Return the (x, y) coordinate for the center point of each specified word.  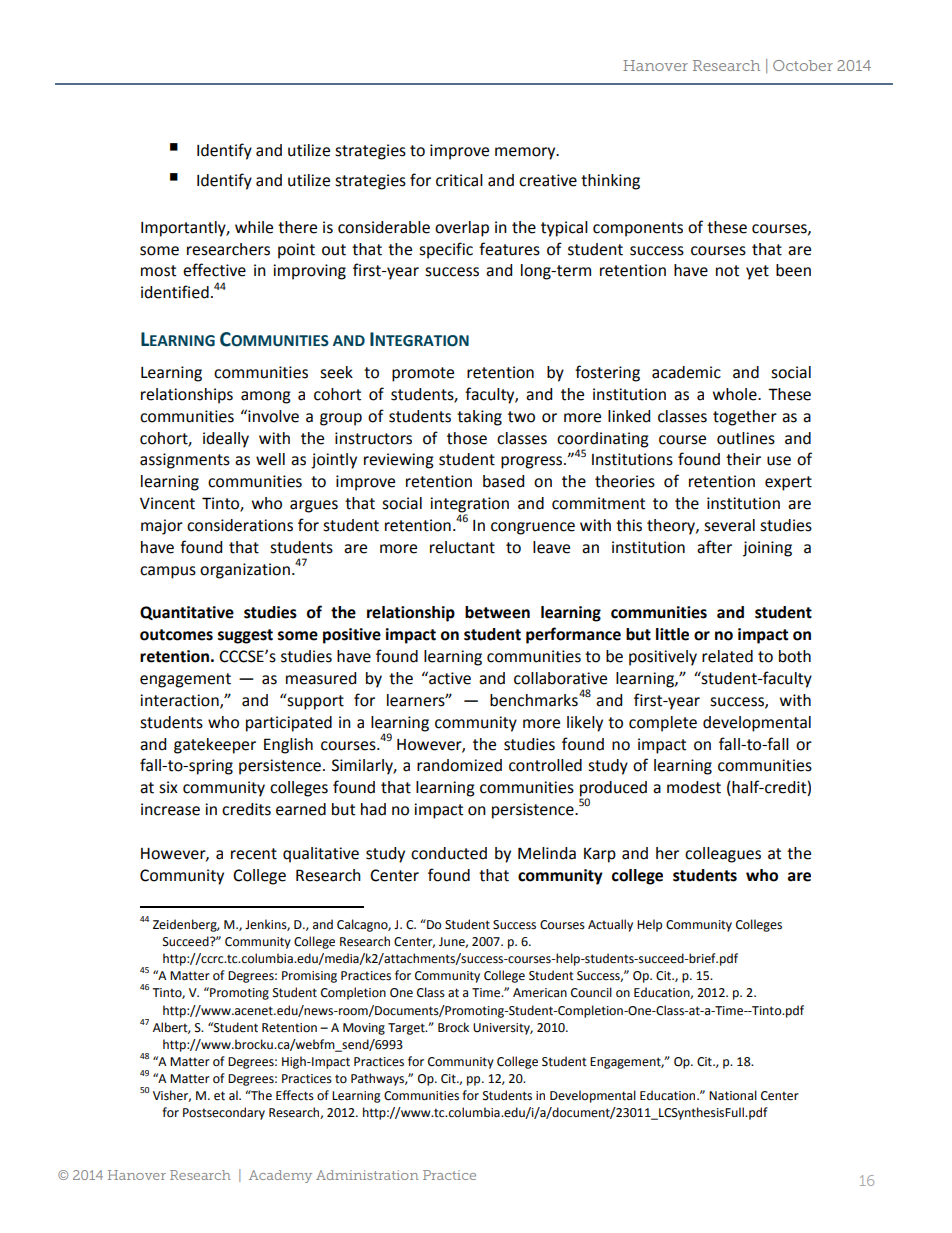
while (254, 227)
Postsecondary (224, 1113)
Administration (367, 1175)
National (733, 1095)
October (803, 65)
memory (526, 153)
